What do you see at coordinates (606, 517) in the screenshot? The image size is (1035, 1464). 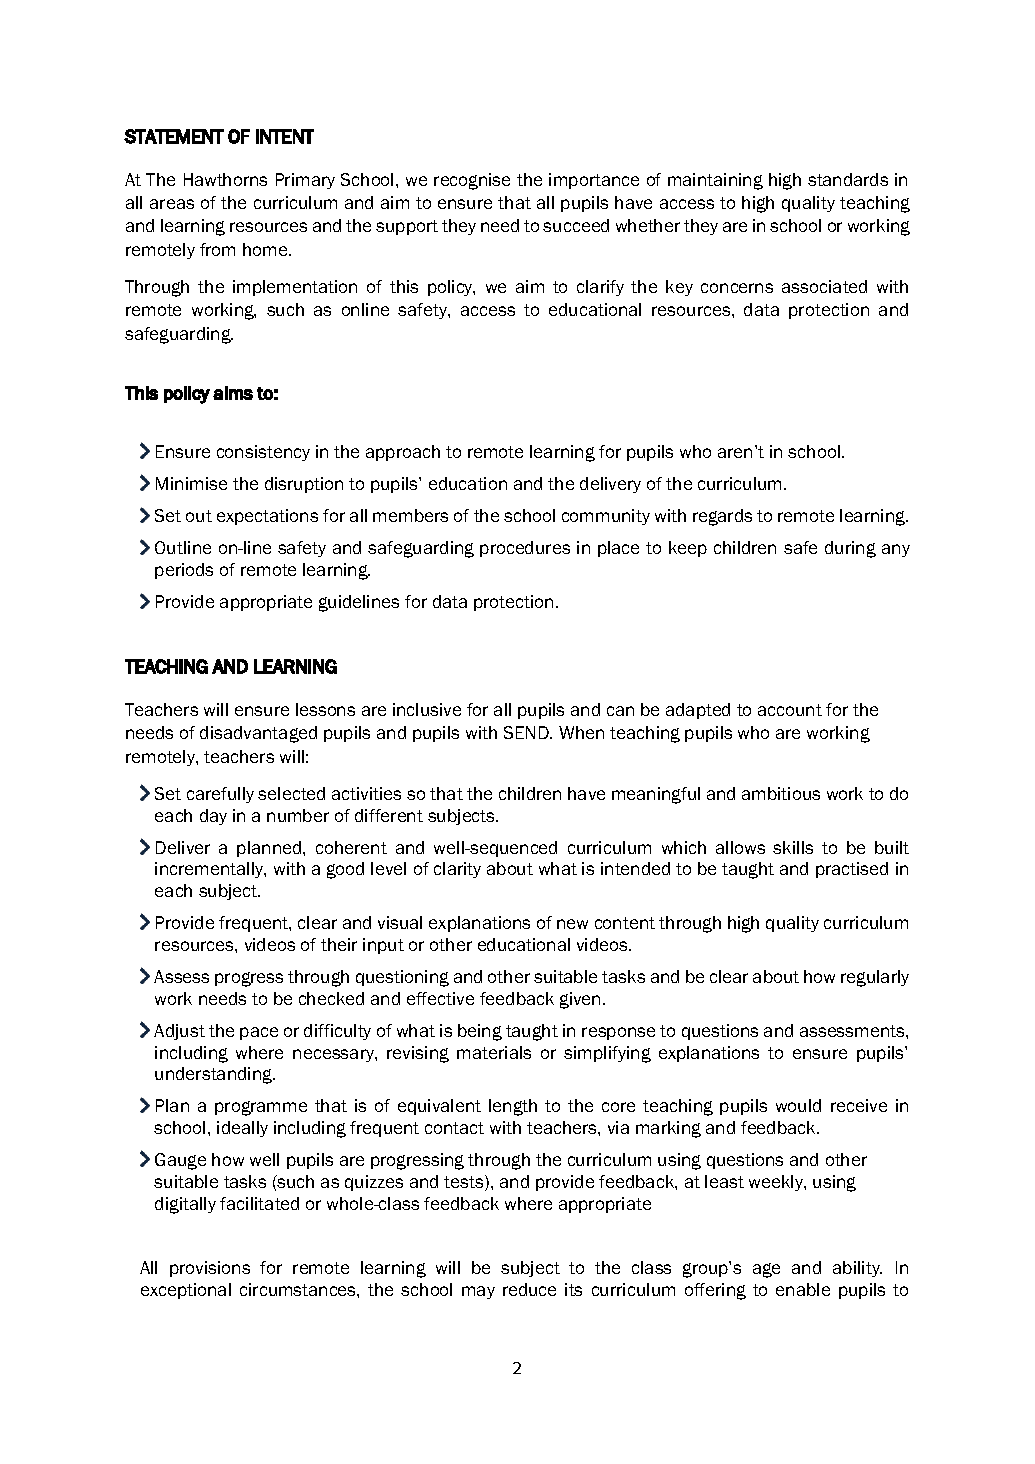 I see `community` at bounding box center [606, 517].
